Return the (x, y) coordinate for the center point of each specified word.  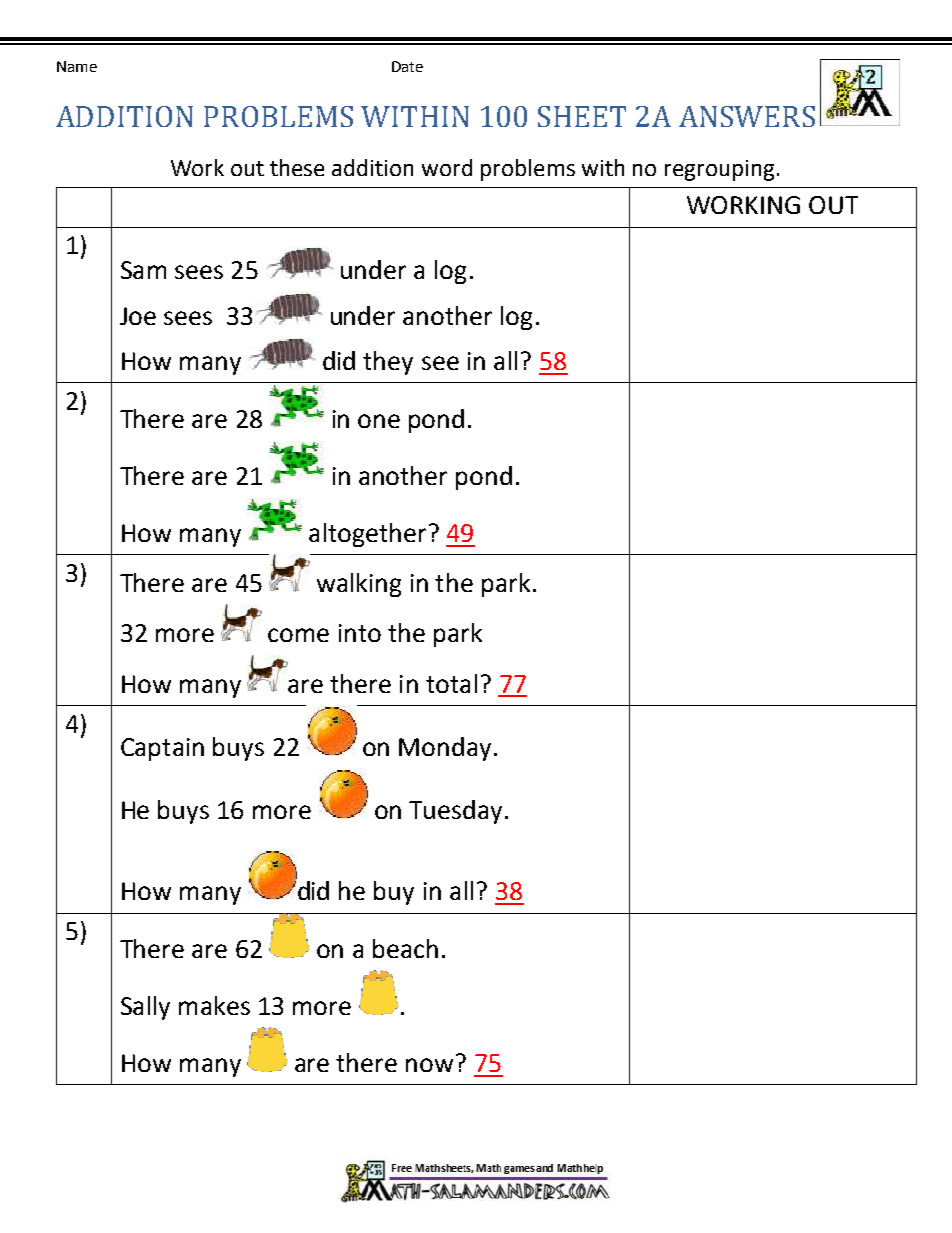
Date (407, 66)
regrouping (719, 170)
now (429, 1065)
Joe (138, 316)
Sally (145, 1008)
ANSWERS (747, 116)
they (388, 363)
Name (77, 66)
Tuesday (455, 812)
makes (214, 1005)
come (298, 635)
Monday (445, 749)
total (451, 683)
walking (359, 585)
